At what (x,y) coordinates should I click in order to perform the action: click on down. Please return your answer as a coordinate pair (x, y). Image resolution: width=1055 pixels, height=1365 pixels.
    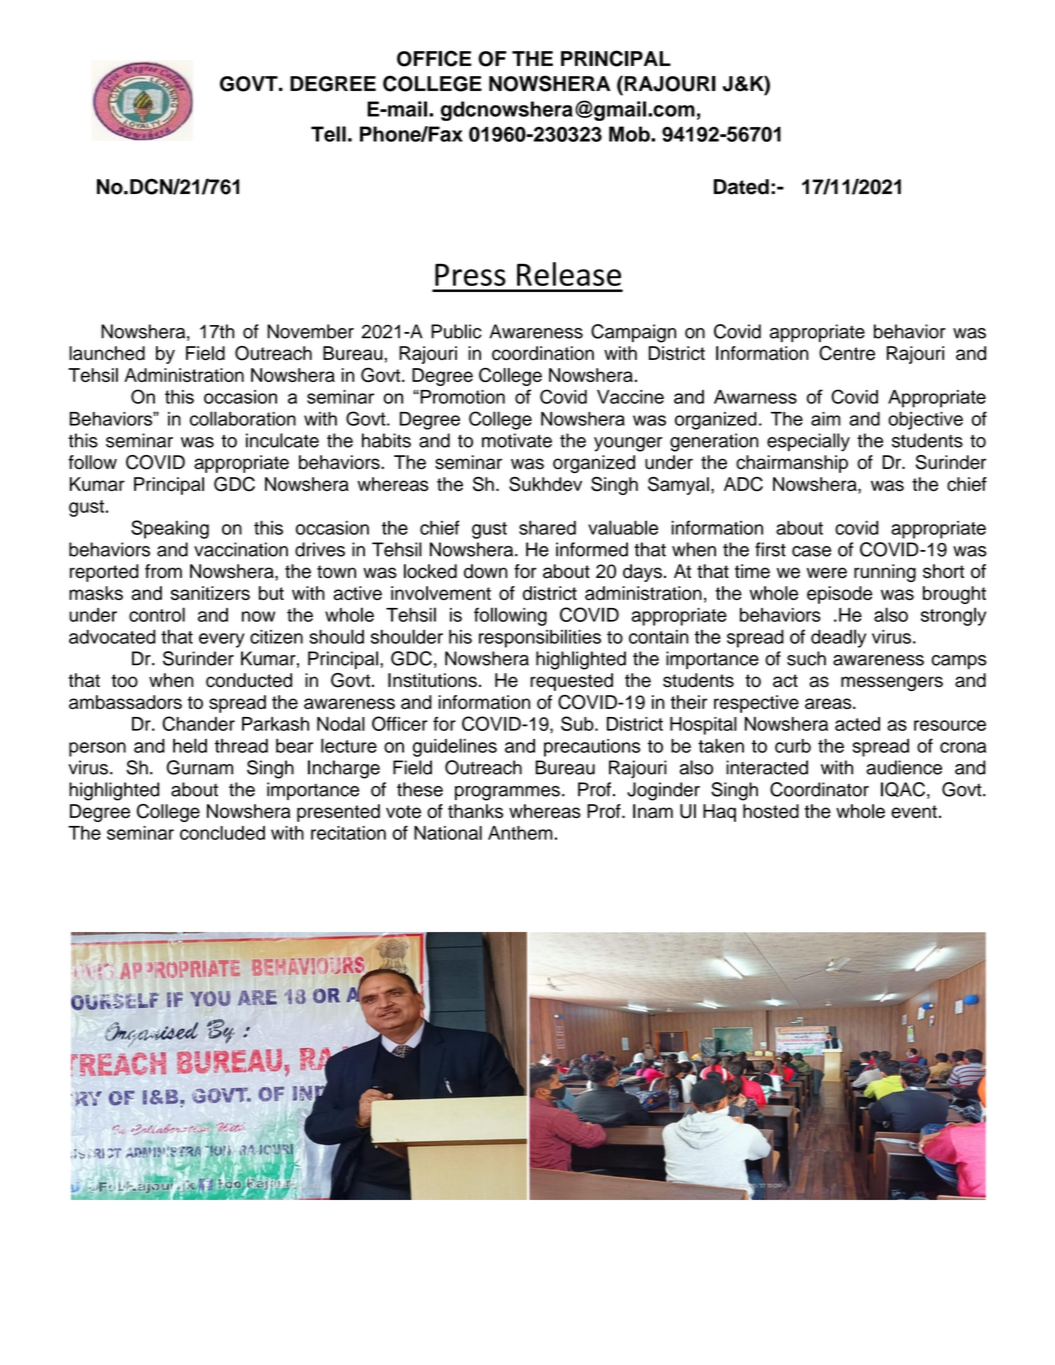
    Looking at the image, I should click on (486, 571).
